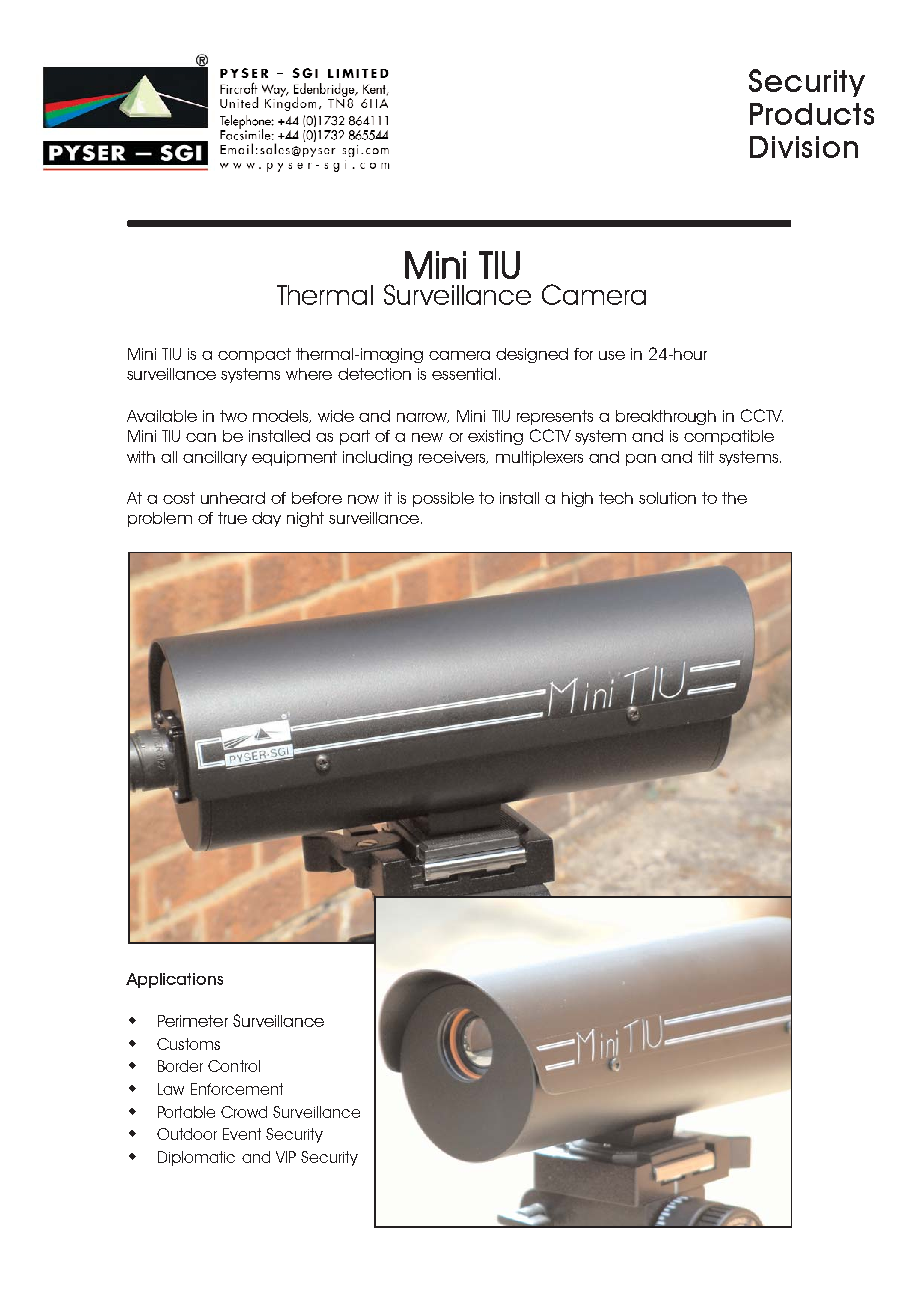 The width and height of the screenshot is (924, 1308). Describe the element at coordinates (453, 457) in the screenshot. I see `receivers` at that location.
